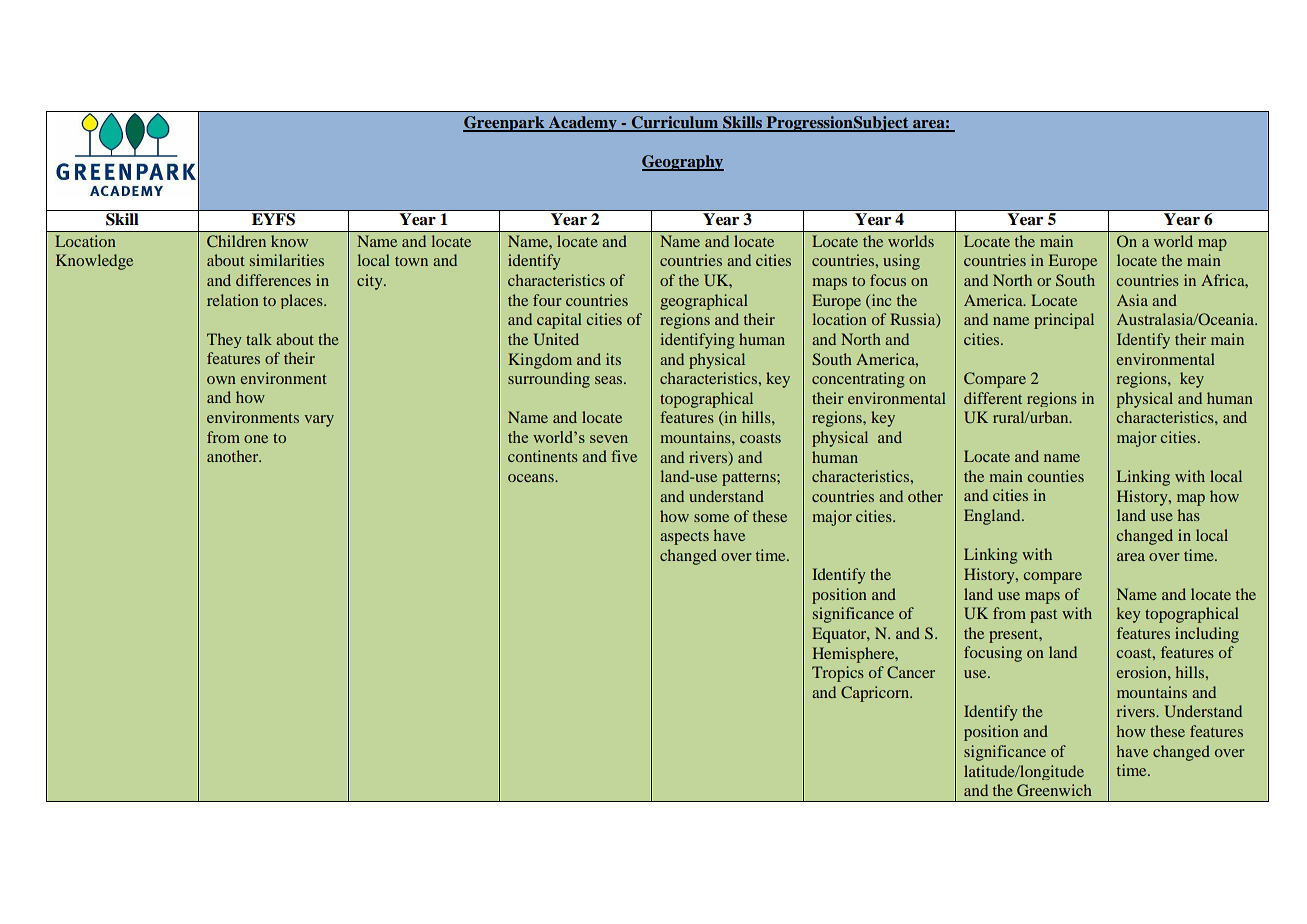 This screenshot has height=924, width=1307. I want to click on Curriculum, so click(675, 123).
